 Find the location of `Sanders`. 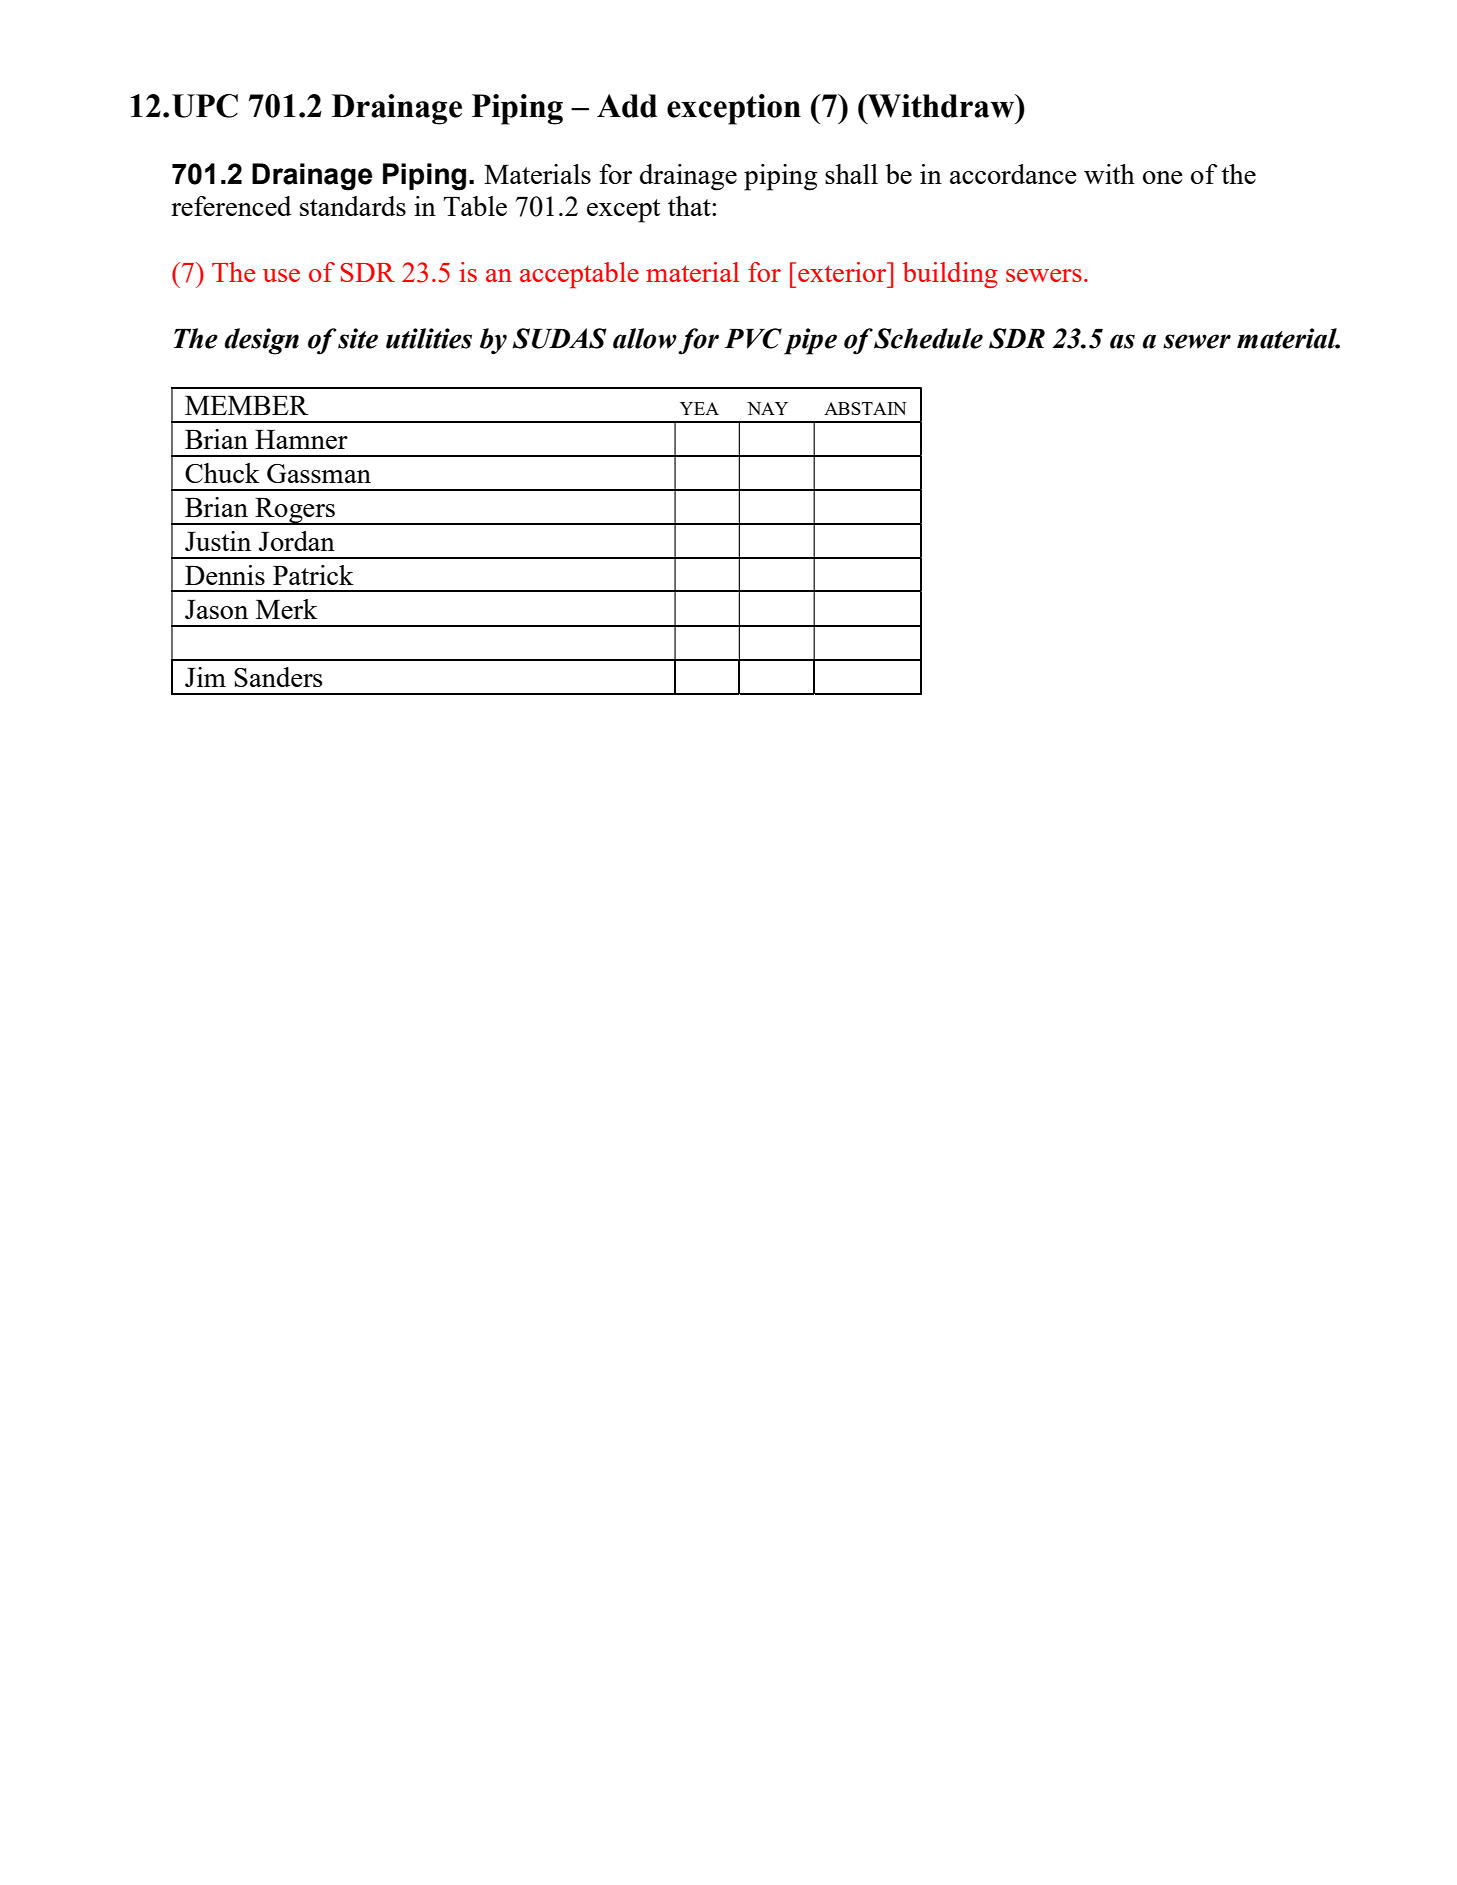

Sanders is located at coordinates (278, 677).
